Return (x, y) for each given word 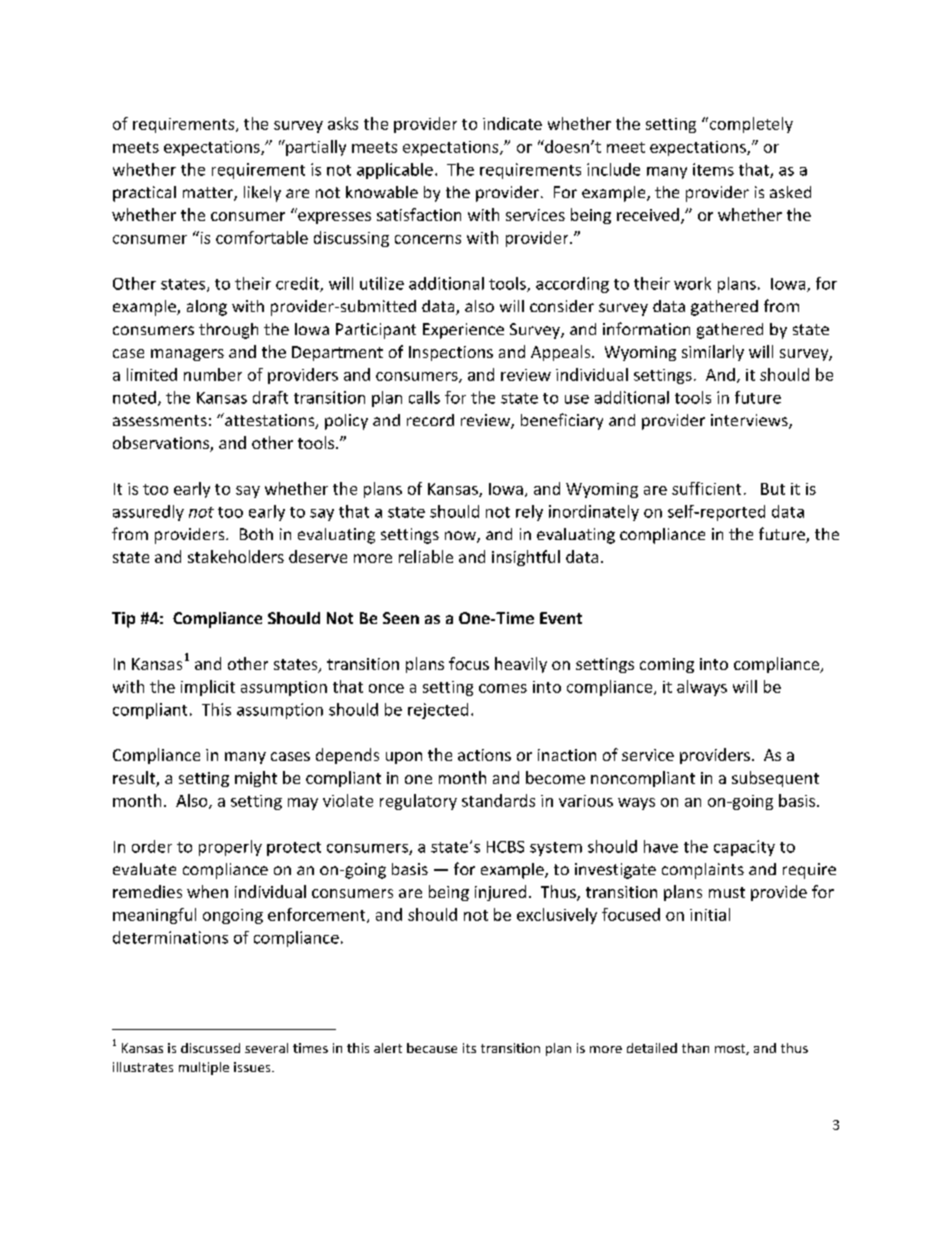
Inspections (451, 353)
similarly (713, 353)
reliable (426, 556)
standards (498, 800)
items (713, 169)
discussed (210, 1048)
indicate (512, 123)
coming (667, 665)
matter (209, 194)
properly (230, 848)
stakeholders (236, 556)
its (469, 1048)
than (695, 1048)
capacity (744, 848)
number (213, 374)
